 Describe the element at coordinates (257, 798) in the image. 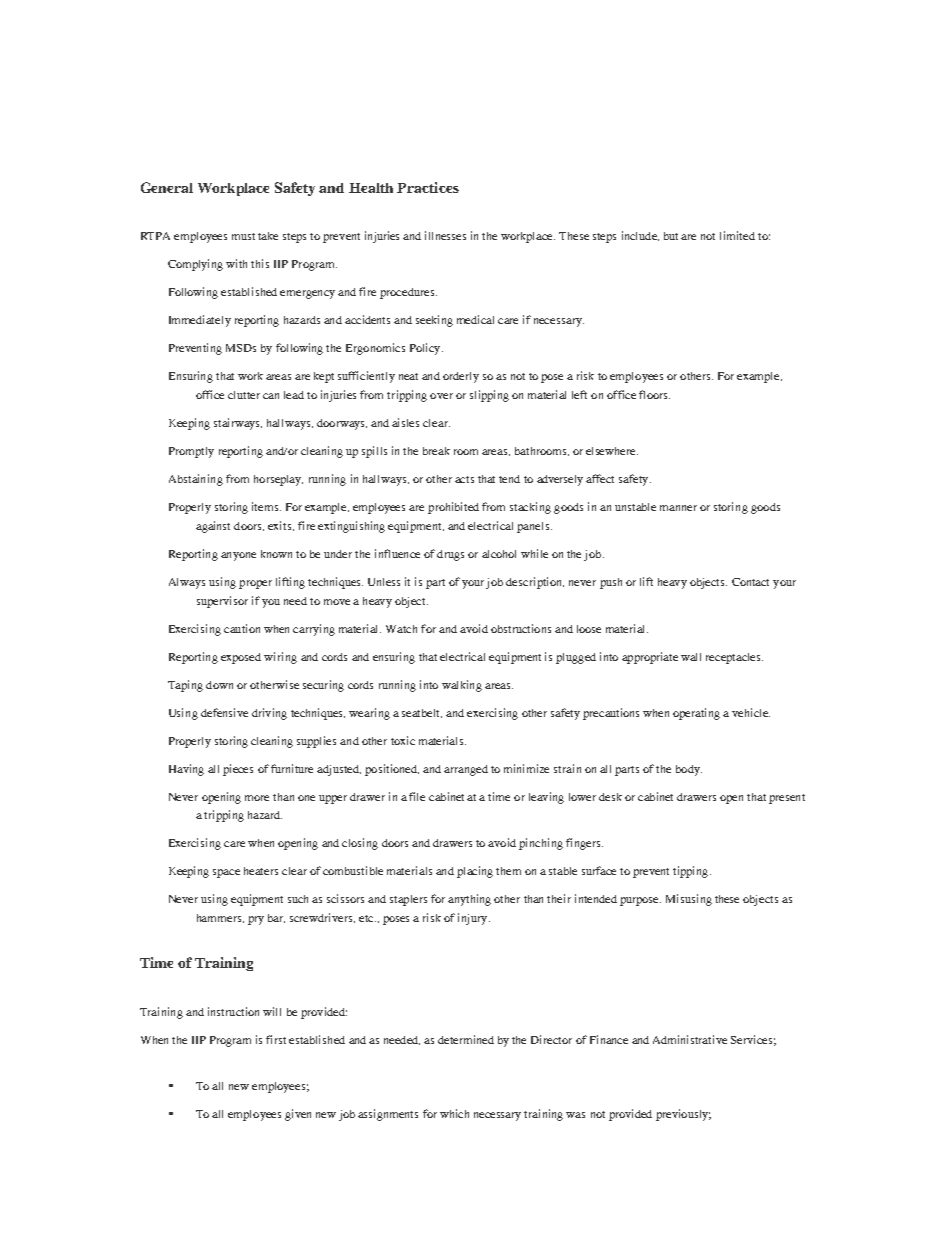

I see `more` at that location.
